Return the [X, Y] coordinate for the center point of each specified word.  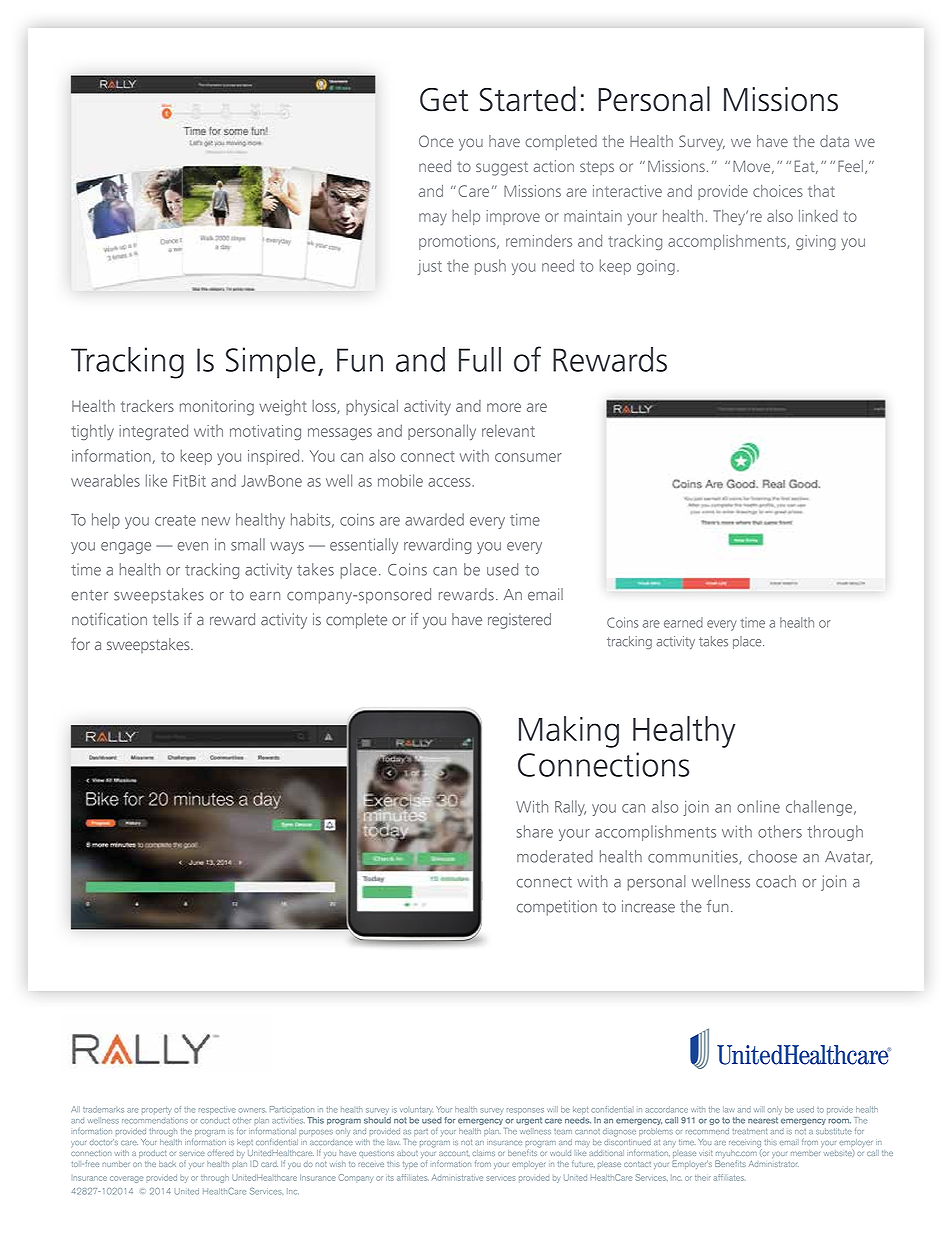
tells [166, 619]
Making [569, 732]
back [167, 1164]
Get [444, 99]
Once [436, 141]
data [834, 141]
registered [519, 621]
